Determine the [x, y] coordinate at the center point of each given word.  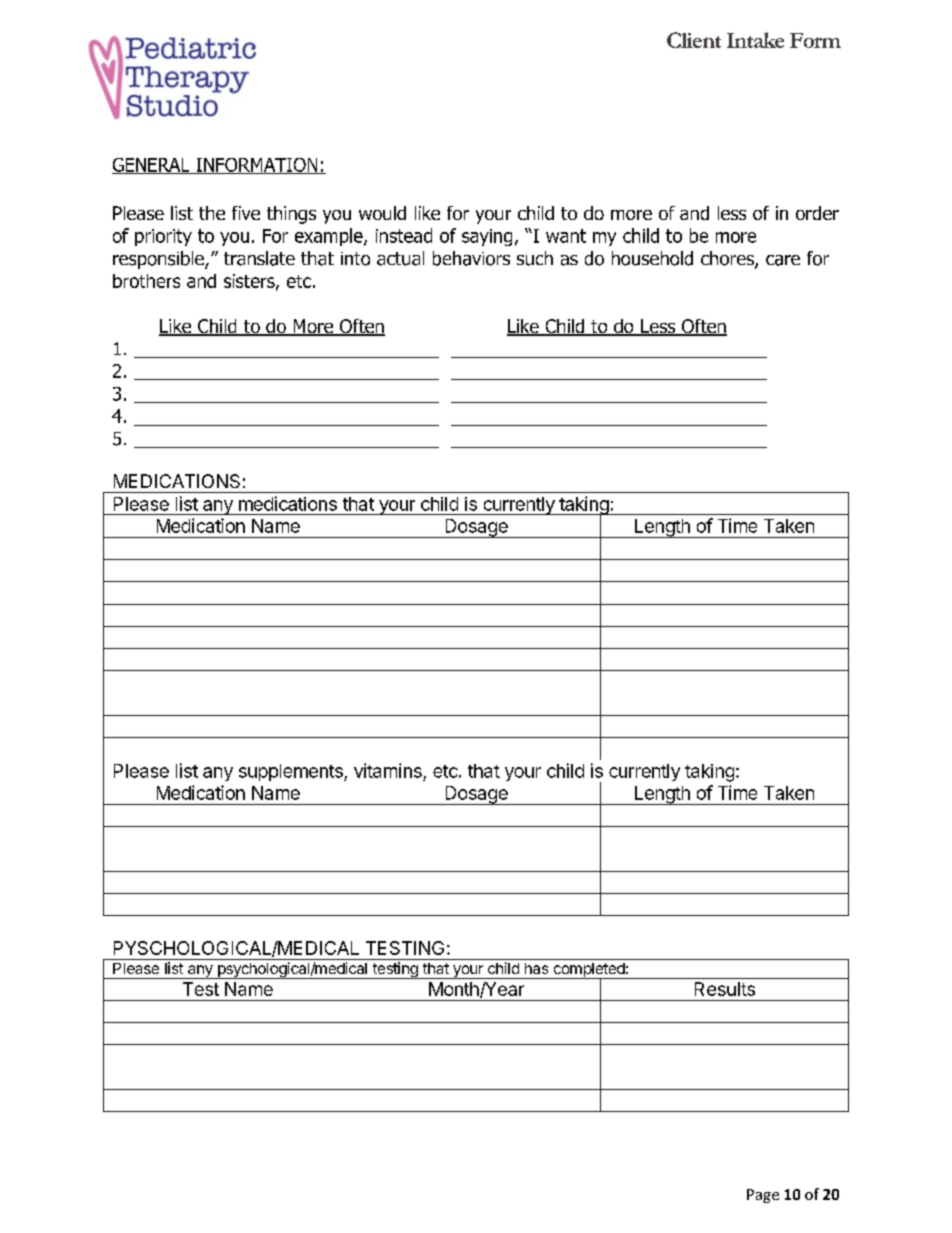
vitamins [388, 770]
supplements [292, 772]
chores [728, 259]
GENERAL [152, 166]
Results [725, 989]
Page [763, 1196]
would [382, 213]
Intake [755, 40]
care [783, 260]
